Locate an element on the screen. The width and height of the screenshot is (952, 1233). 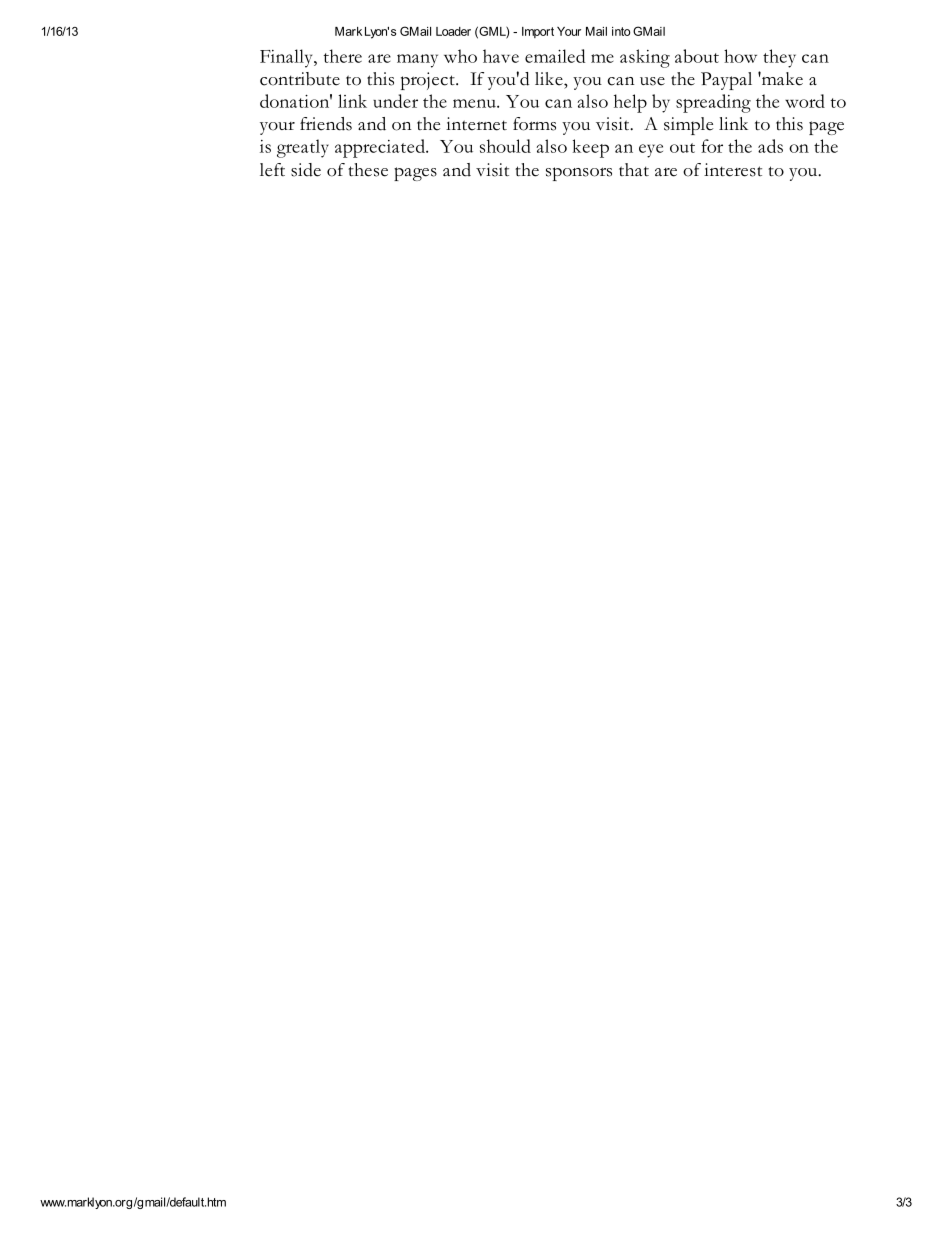
spreading is located at coordinates (713, 103).
